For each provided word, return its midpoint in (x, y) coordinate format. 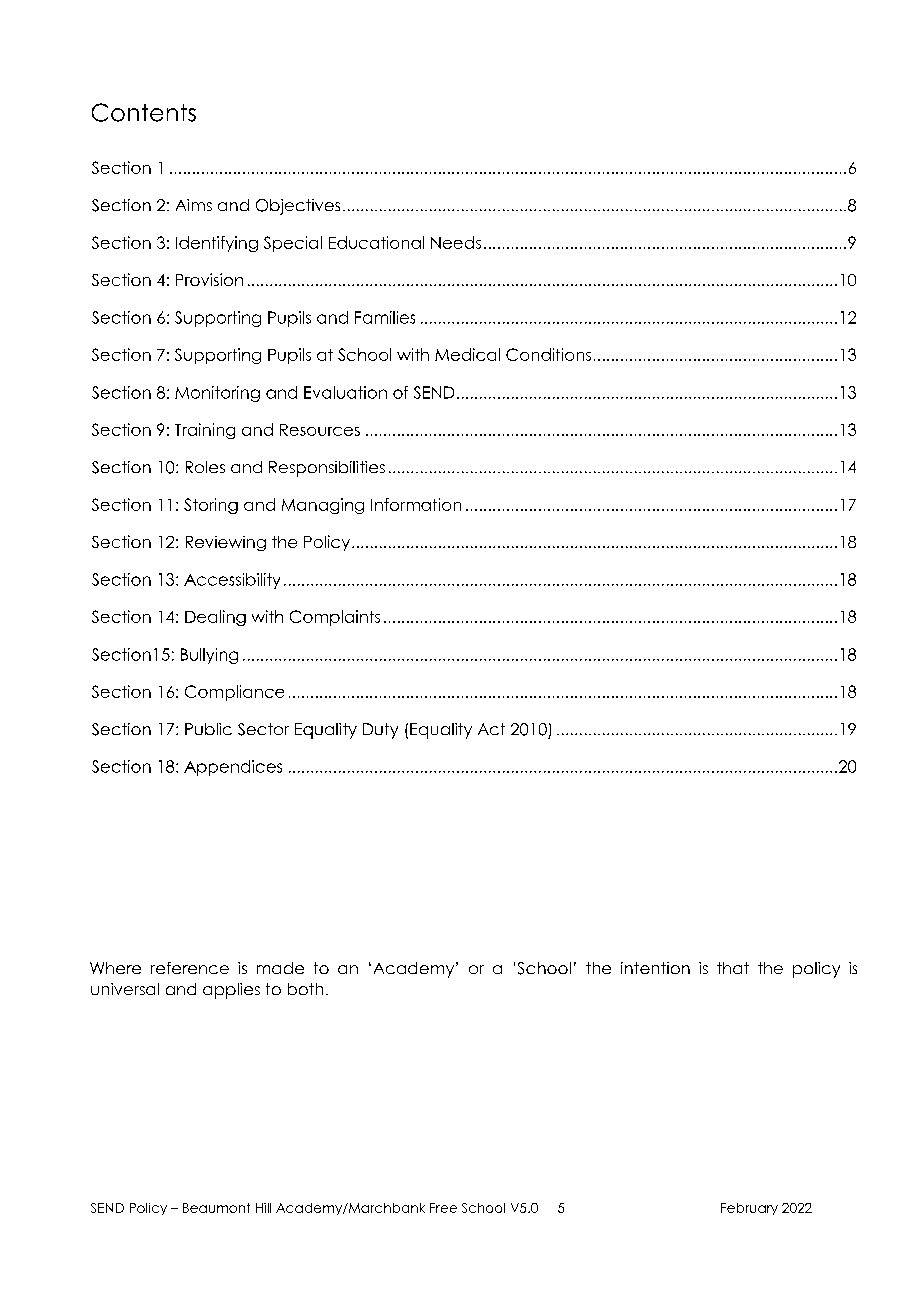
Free (443, 1208)
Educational (376, 242)
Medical (467, 354)
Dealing (215, 618)
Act (491, 729)
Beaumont (216, 1208)
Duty (380, 731)
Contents (144, 112)
